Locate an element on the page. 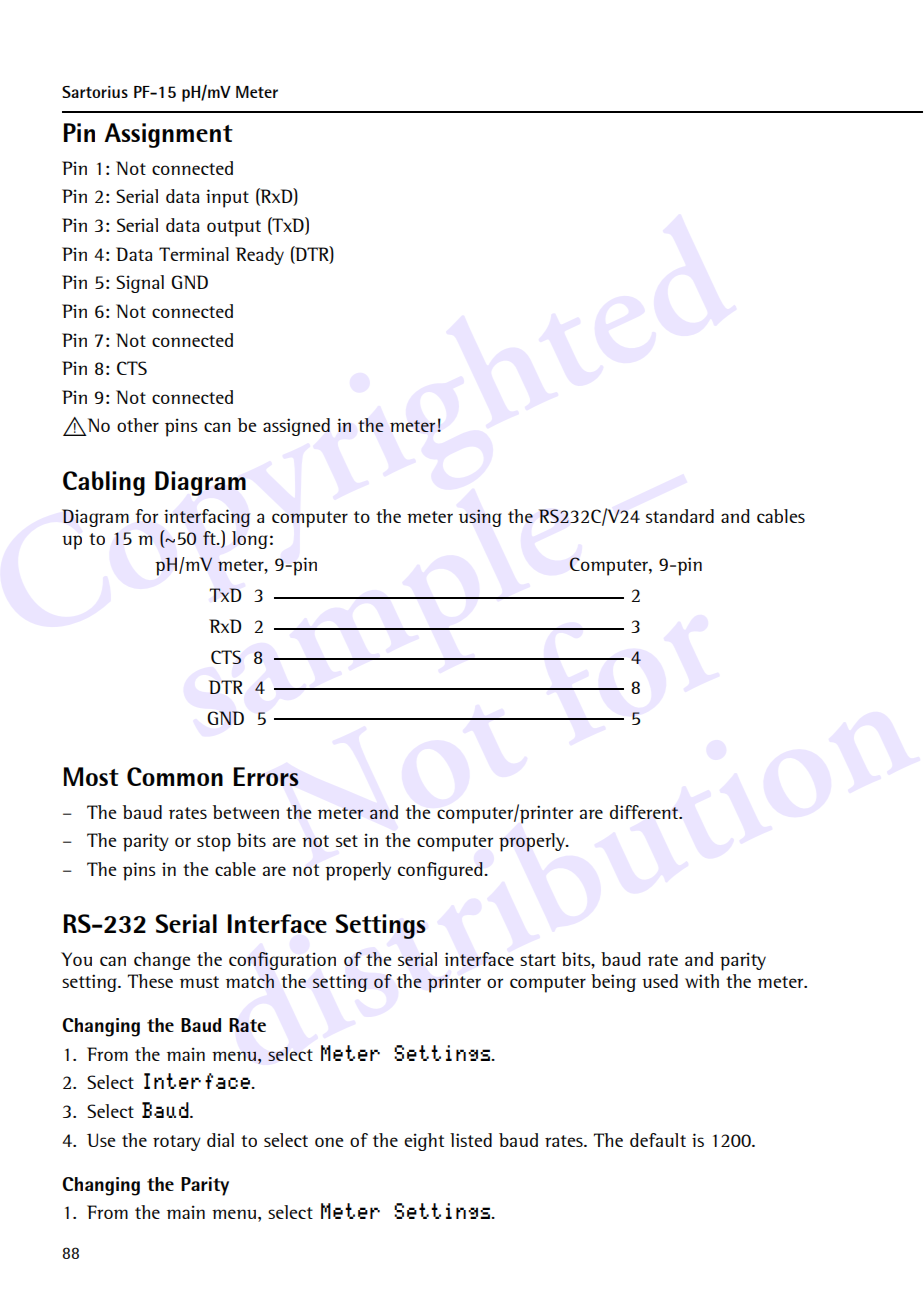 This document has height=1310, width=924. input is located at coordinates (227, 198).
